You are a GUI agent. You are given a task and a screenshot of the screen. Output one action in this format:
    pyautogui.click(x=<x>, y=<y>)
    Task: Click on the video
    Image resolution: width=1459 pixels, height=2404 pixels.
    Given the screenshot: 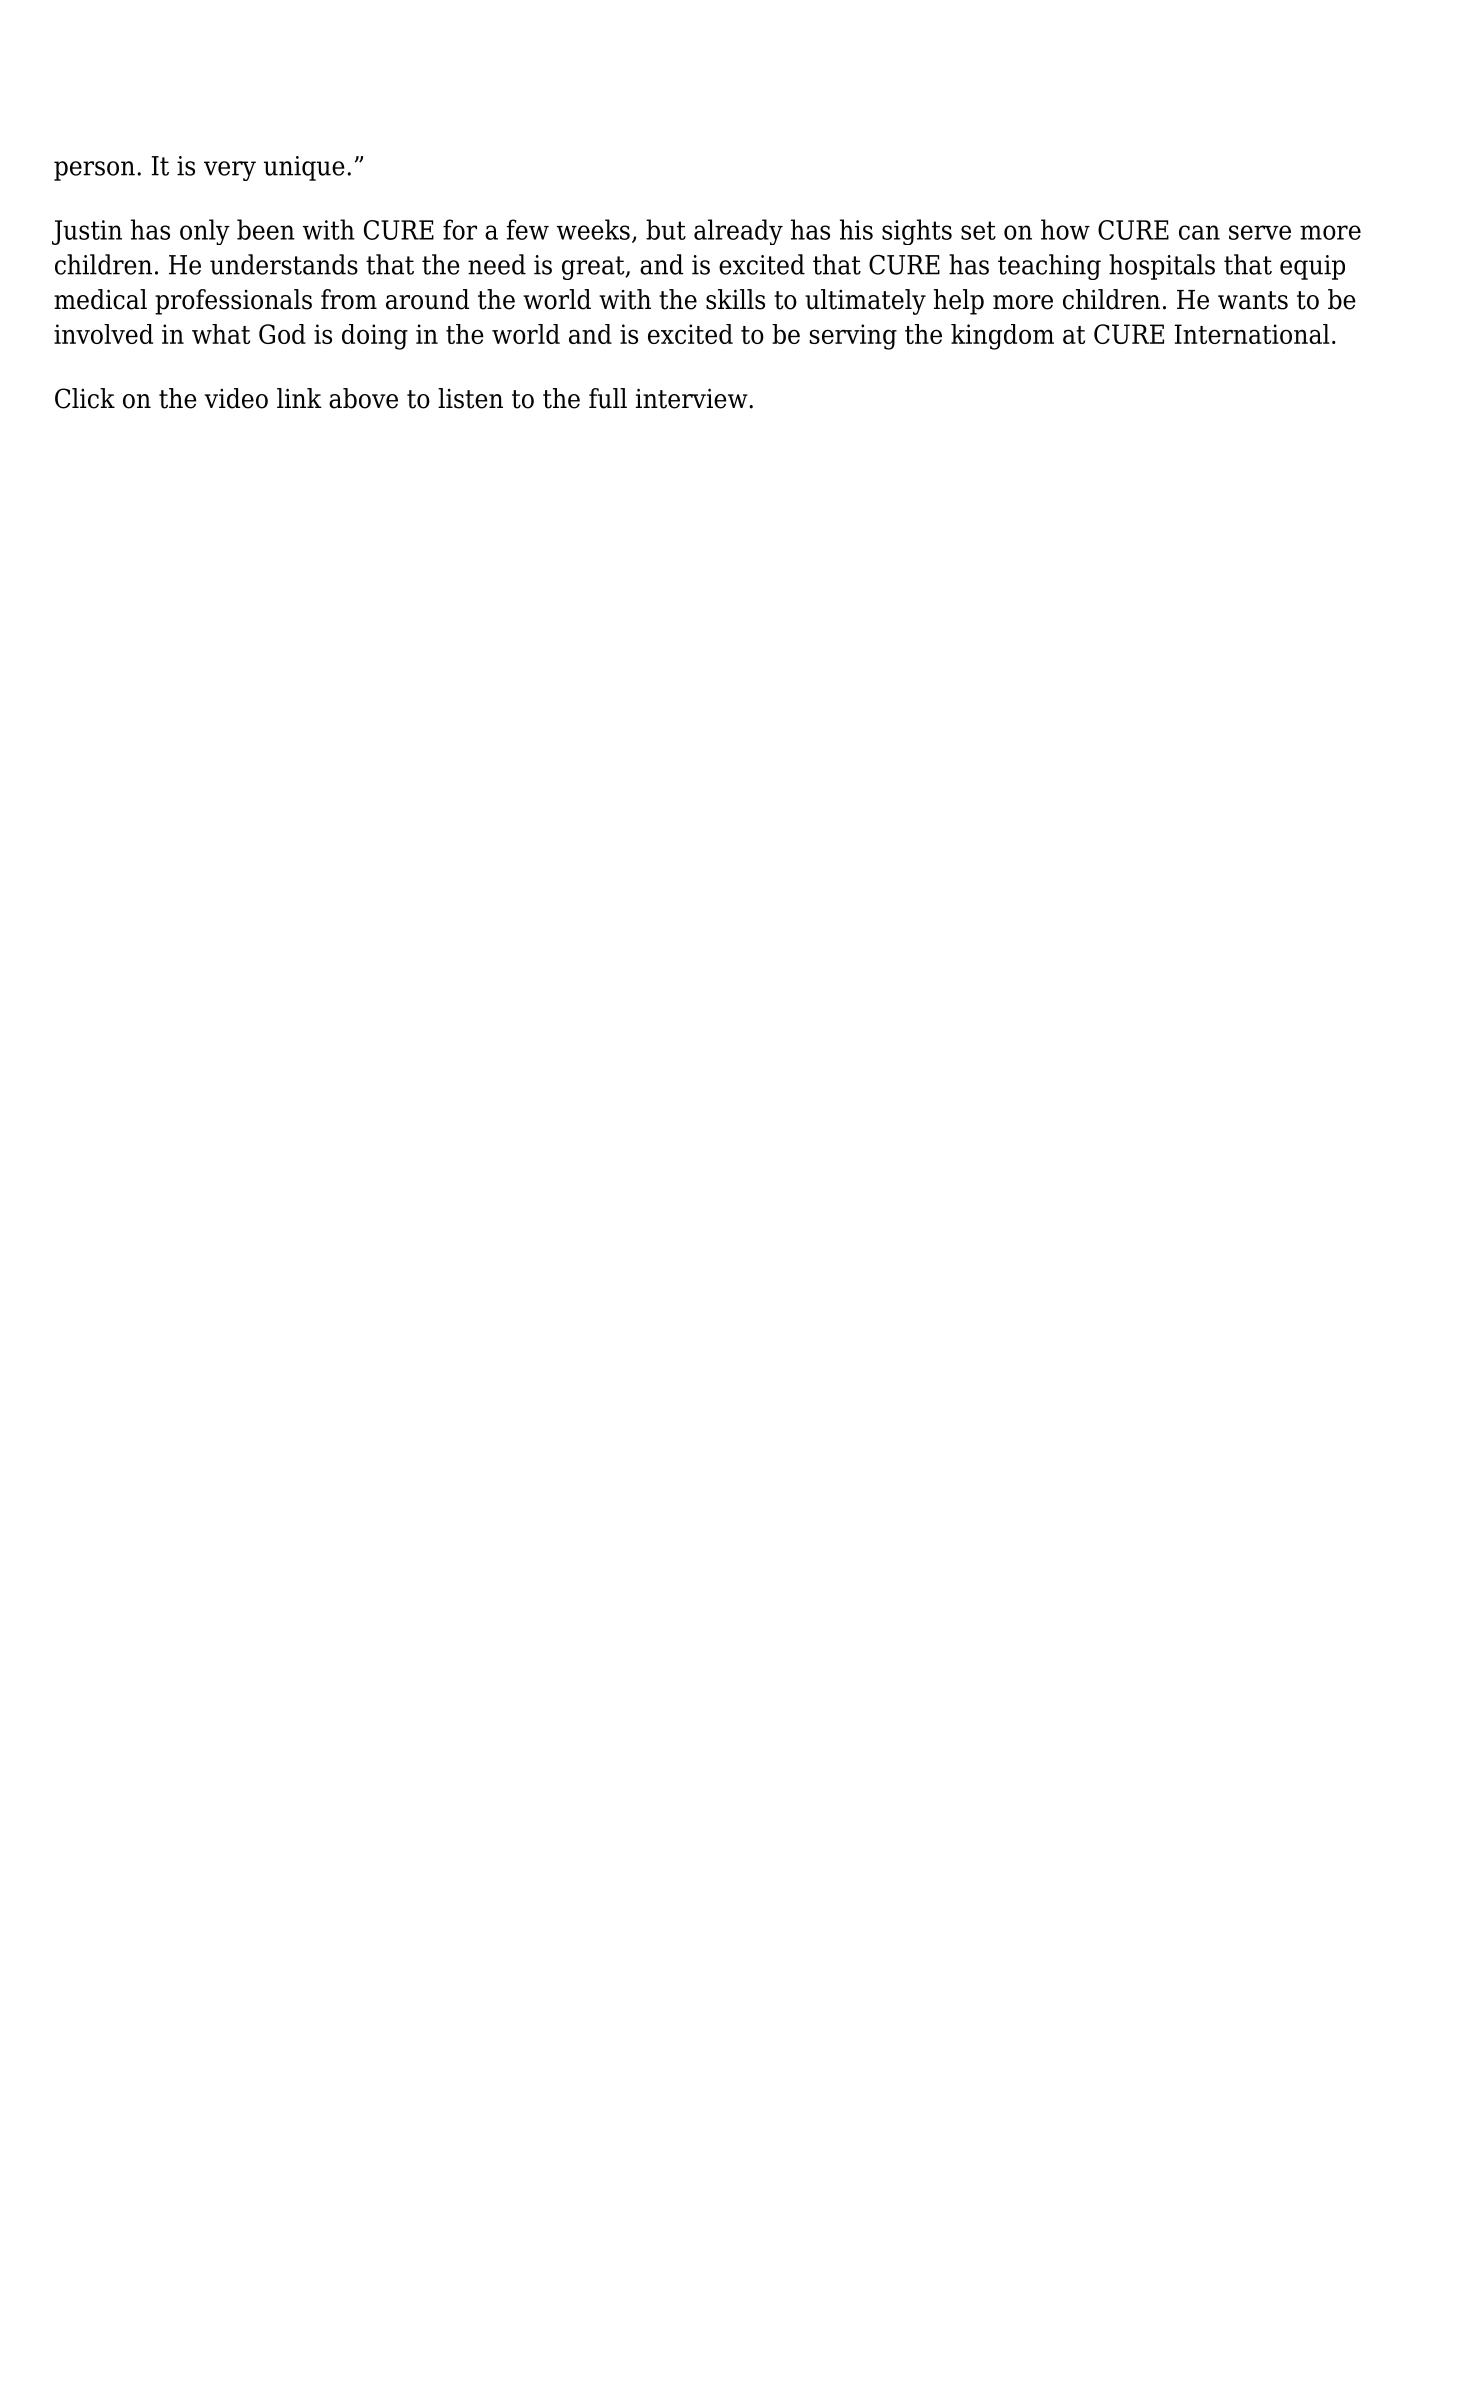 What is the action you would take?
    pyautogui.click(x=236, y=398)
